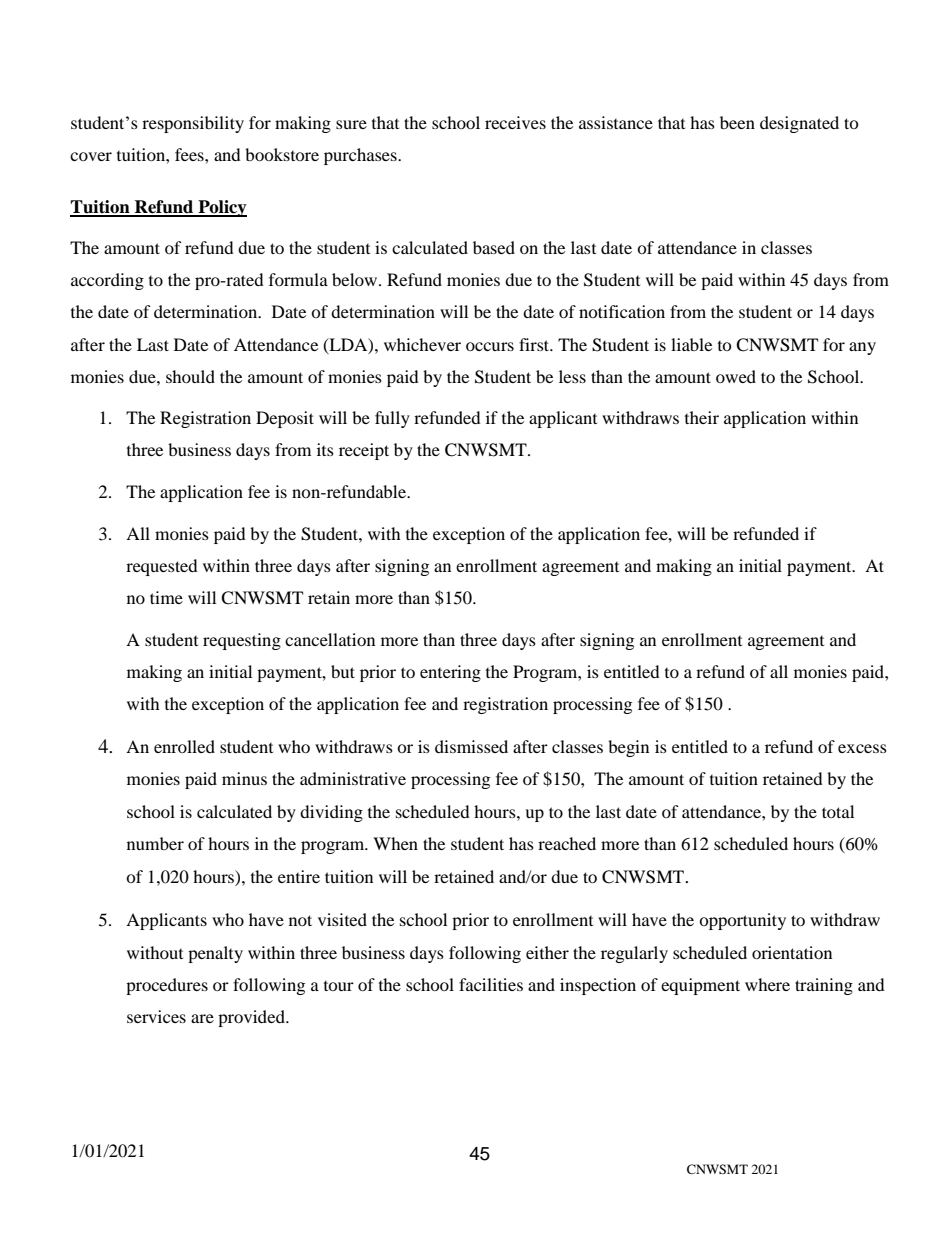 The height and width of the page is (1233, 952). I want to click on fees, so click(190, 154).
